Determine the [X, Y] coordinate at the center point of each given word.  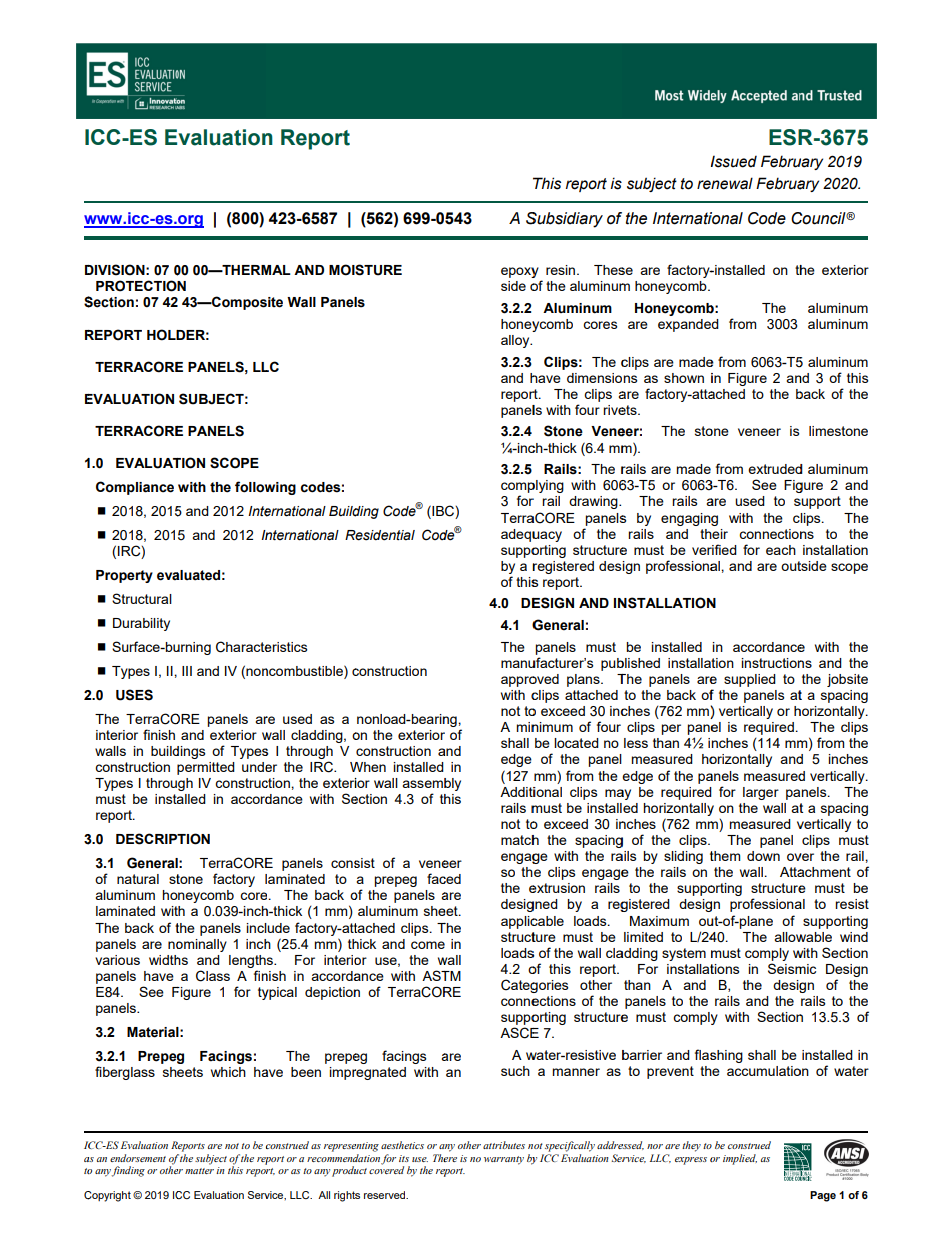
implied [740, 1159]
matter [199, 1171]
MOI [342, 270]
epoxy [520, 272]
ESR [792, 137]
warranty [504, 1160]
